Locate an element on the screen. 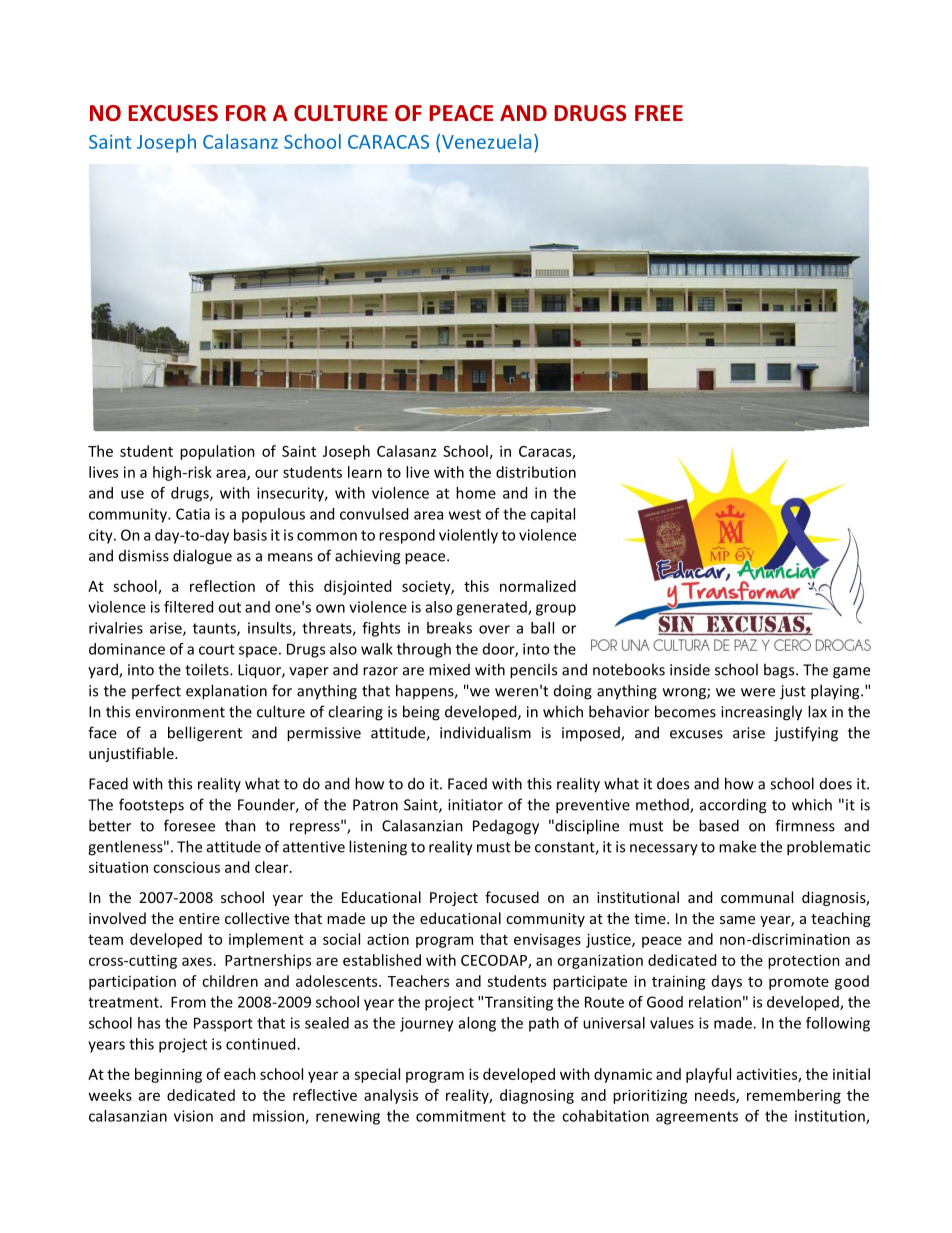 Image resolution: width=952 pixels, height=1233 pixels. distribution is located at coordinates (536, 472).
